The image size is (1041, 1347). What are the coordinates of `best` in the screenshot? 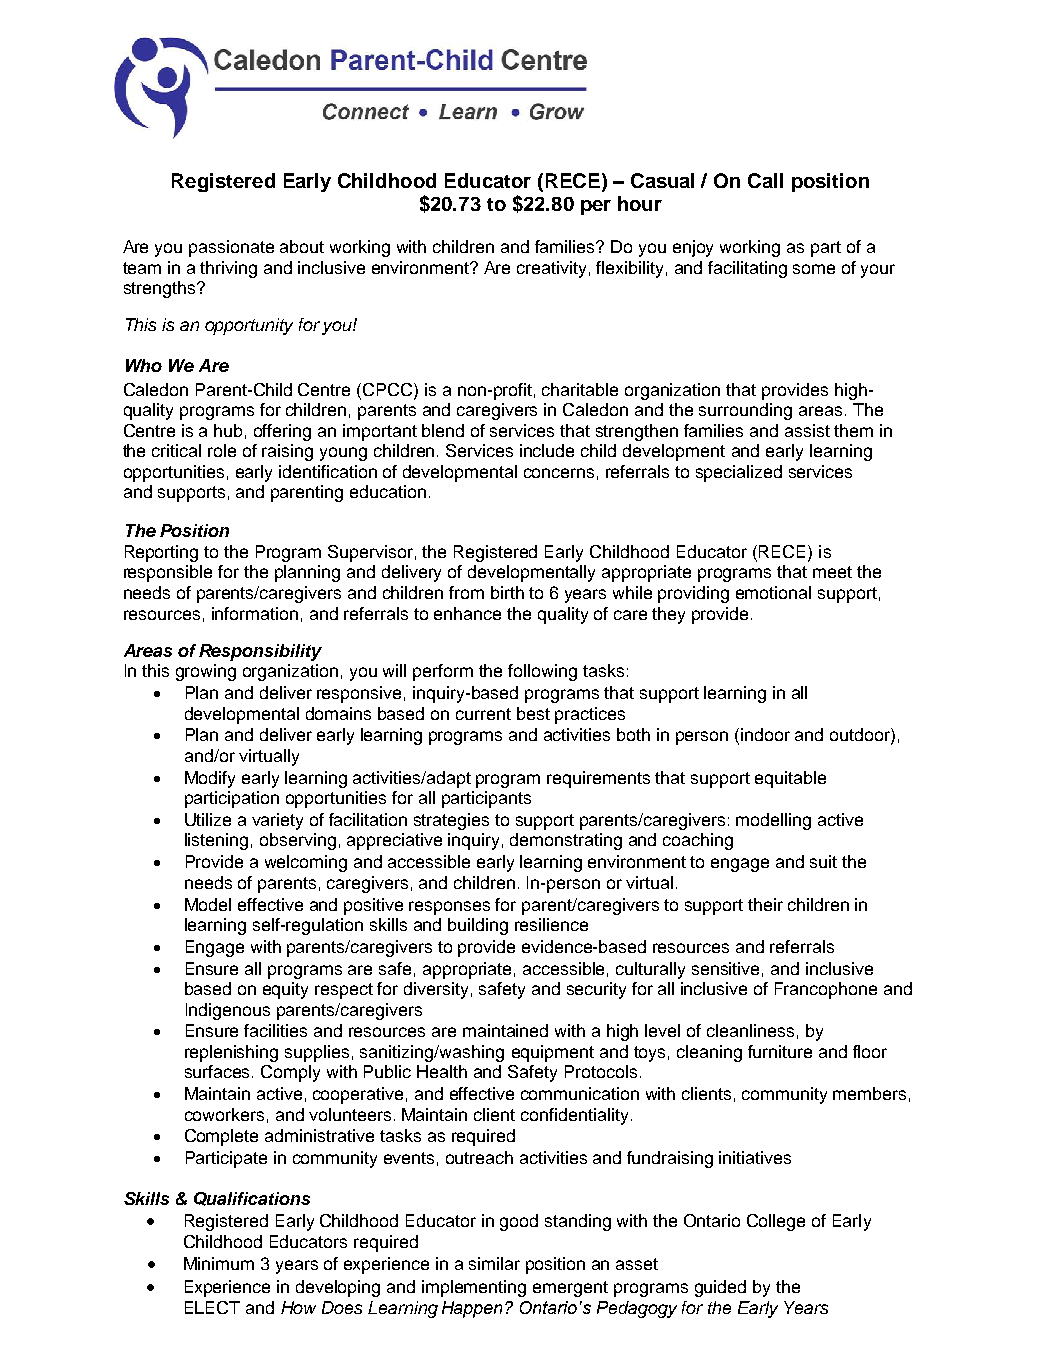 It's located at (533, 713).
